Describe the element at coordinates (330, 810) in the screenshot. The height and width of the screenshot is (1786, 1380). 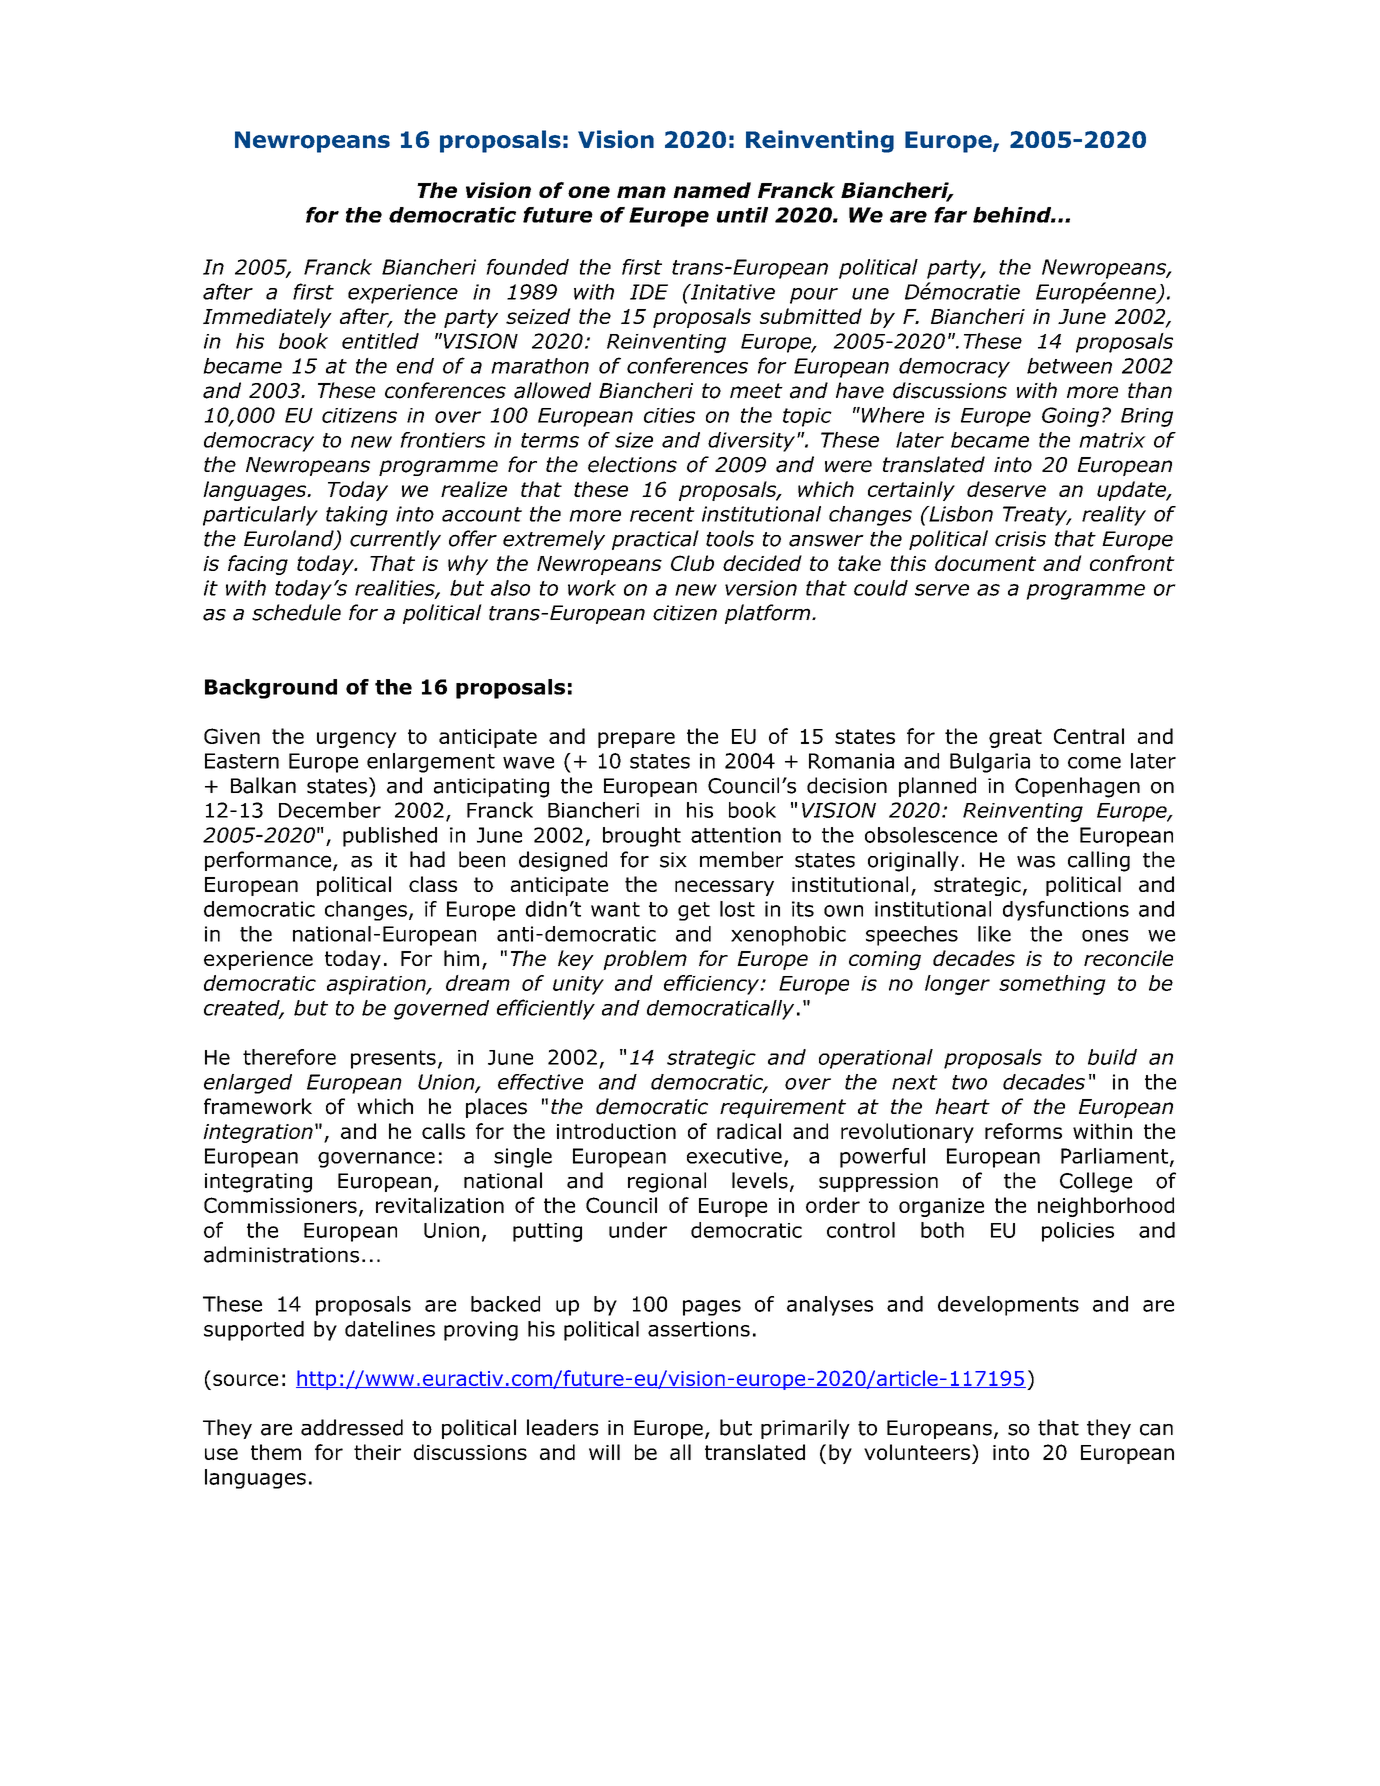
I see `December` at that location.
